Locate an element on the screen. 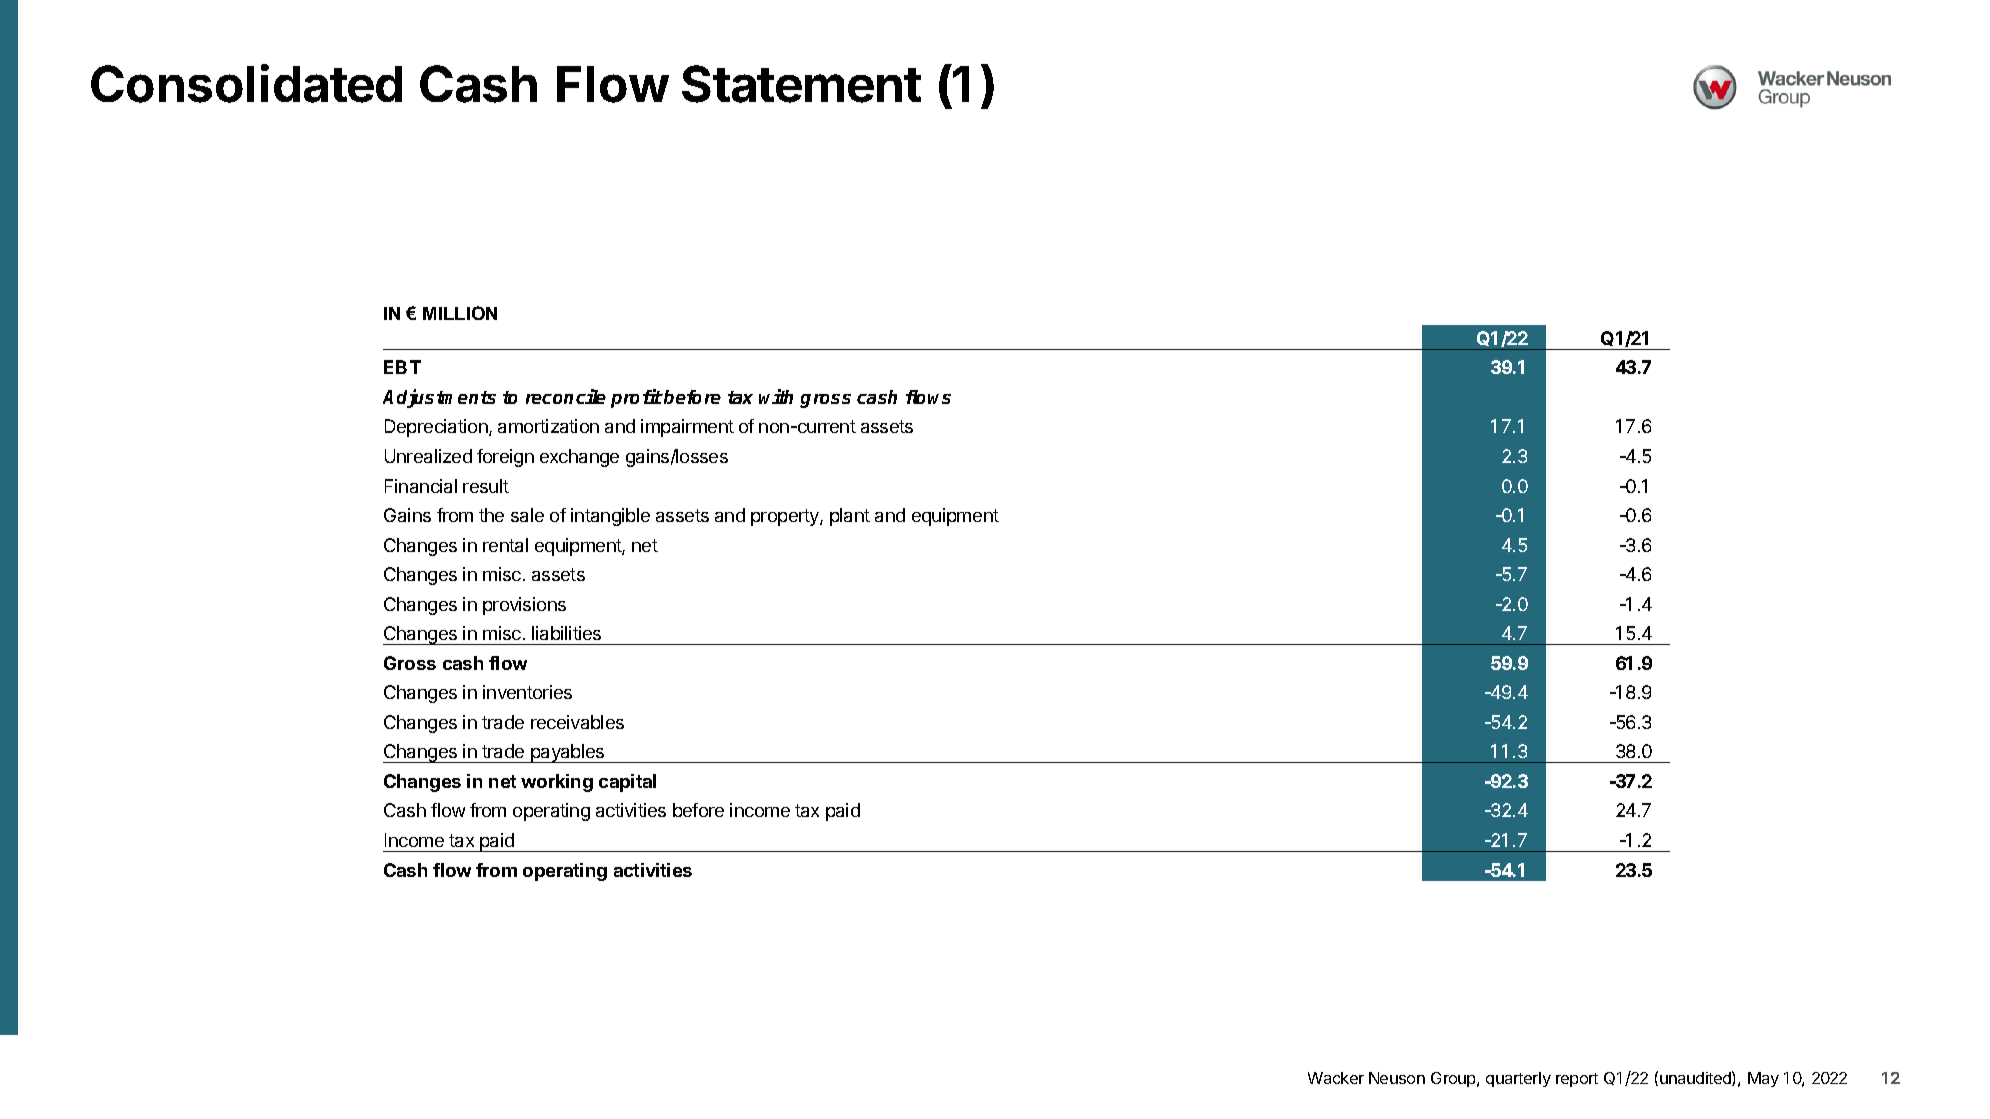  with is located at coordinates (776, 396).
